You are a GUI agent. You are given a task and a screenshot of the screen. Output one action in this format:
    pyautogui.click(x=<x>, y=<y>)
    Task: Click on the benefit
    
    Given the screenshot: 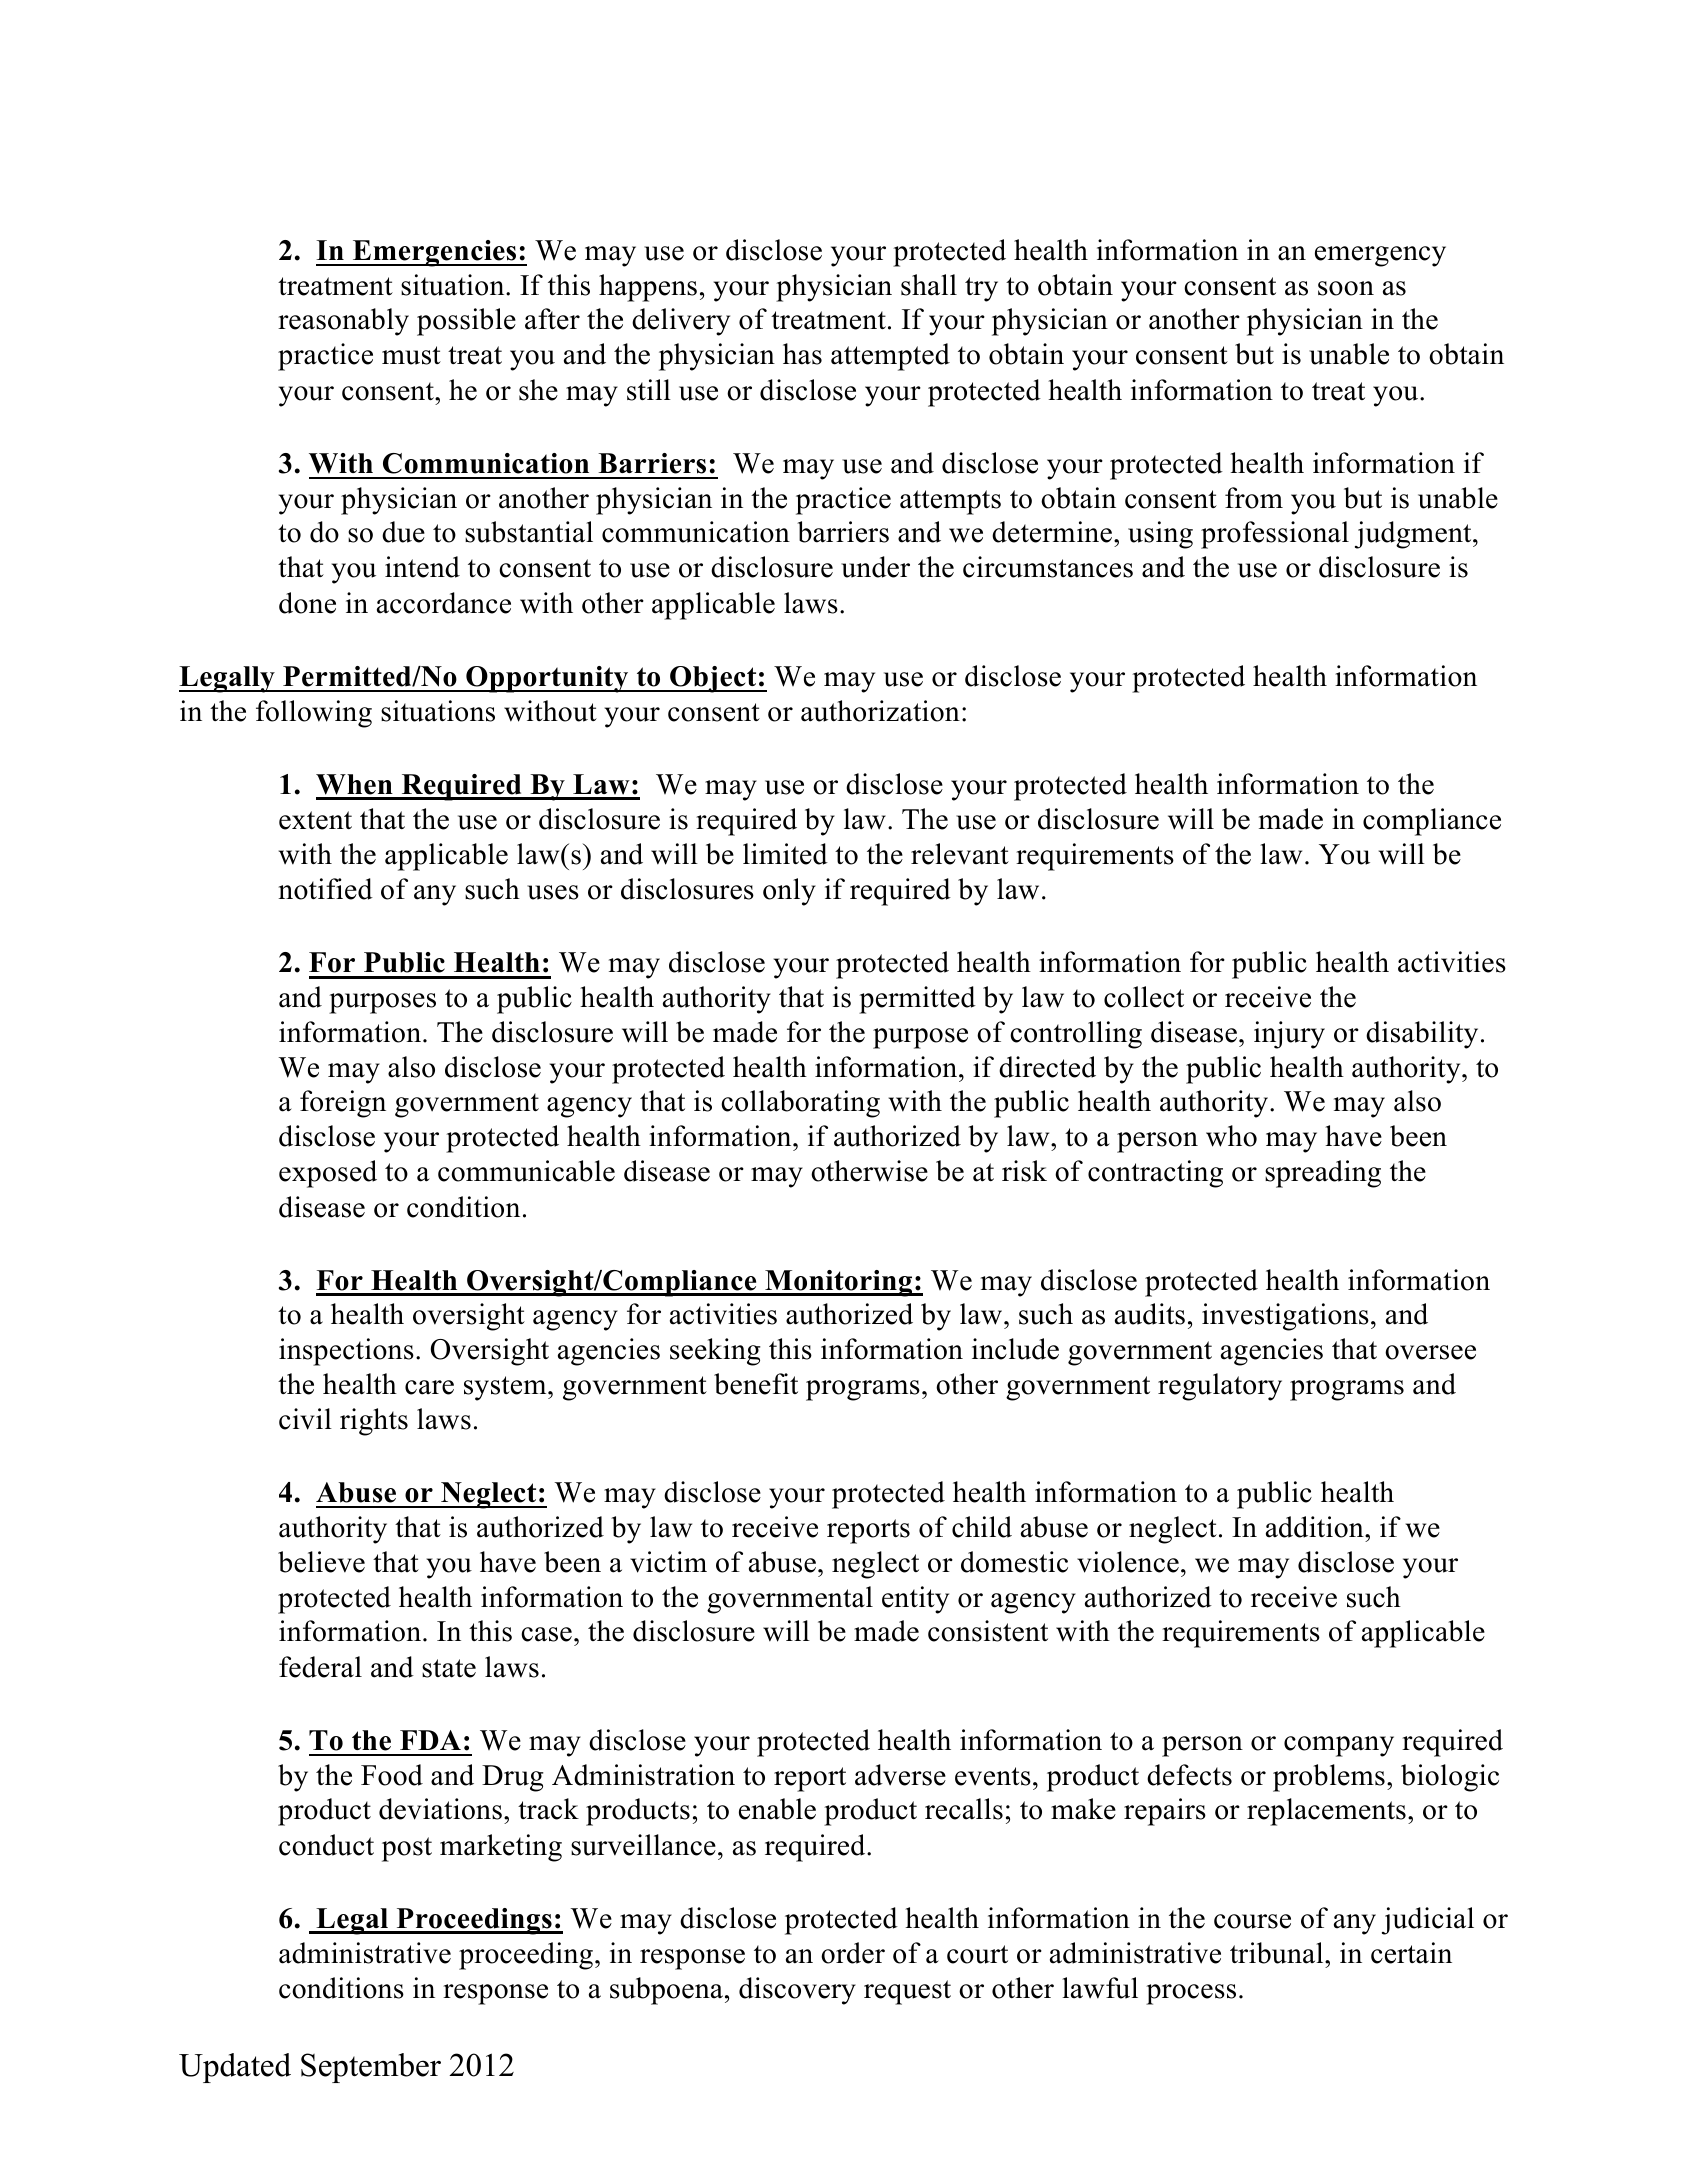 What is the action you would take?
    pyautogui.click(x=756, y=1384)
